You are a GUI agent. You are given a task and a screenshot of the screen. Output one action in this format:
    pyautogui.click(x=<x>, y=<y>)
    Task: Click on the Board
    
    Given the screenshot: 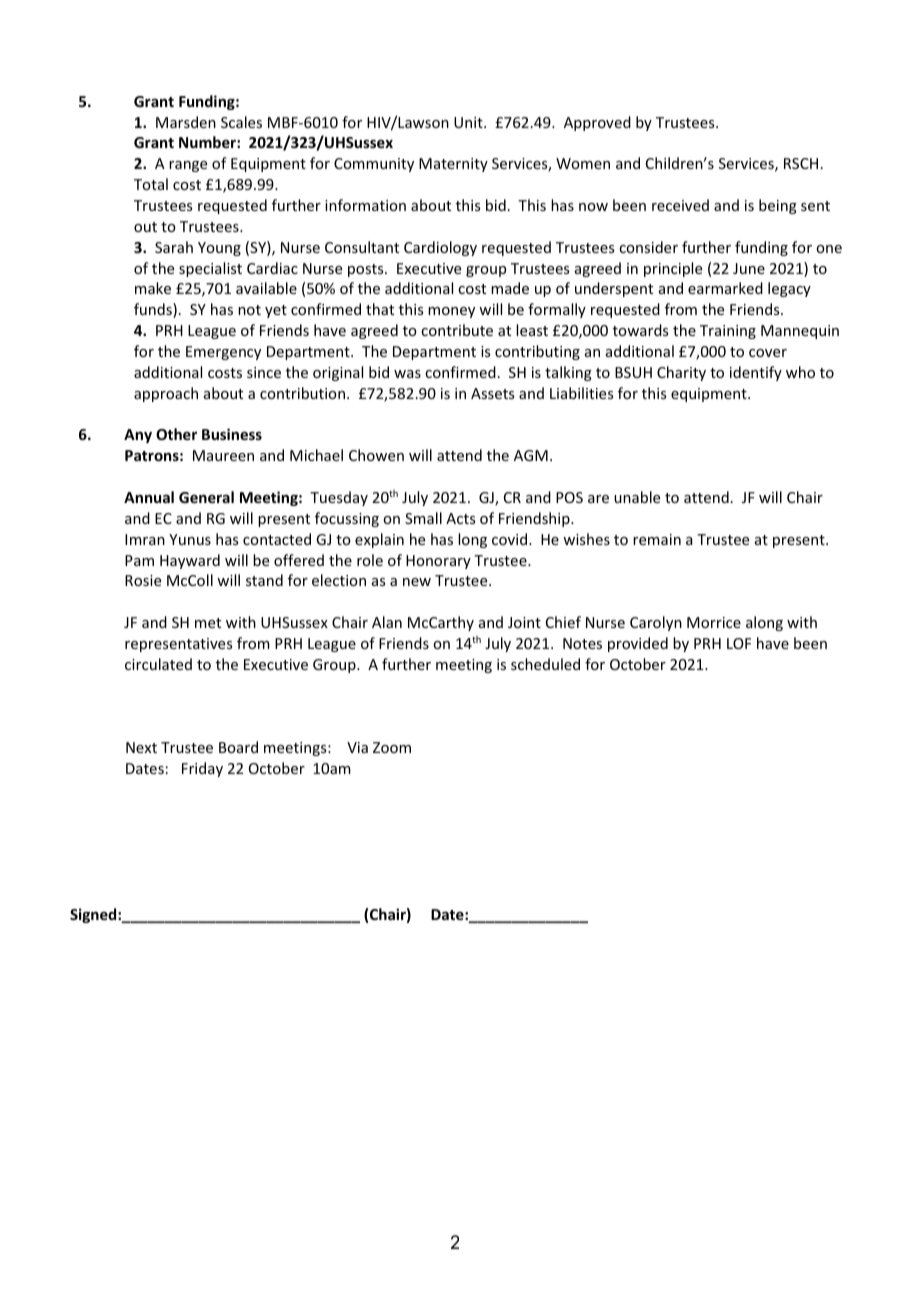 What is the action you would take?
    pyautogui.click(x=238, y=747)
